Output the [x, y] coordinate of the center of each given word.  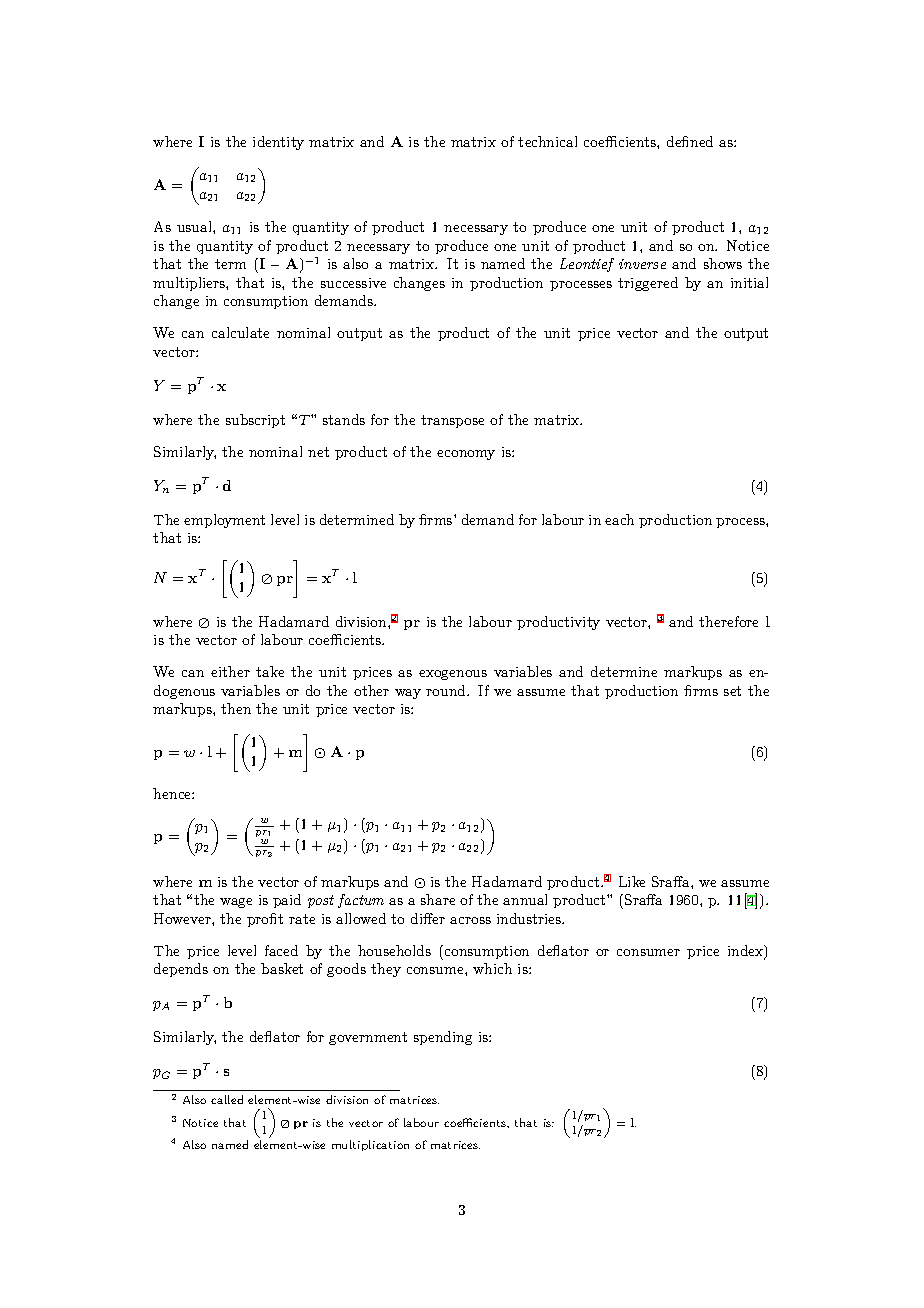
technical [547, 141]
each [619, 519]
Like [632, 881]
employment [224, 521]
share [438, 899]
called [227, 1099]
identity [278, 143]
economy [466, 455]
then [236, 708]
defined [690, 141]
